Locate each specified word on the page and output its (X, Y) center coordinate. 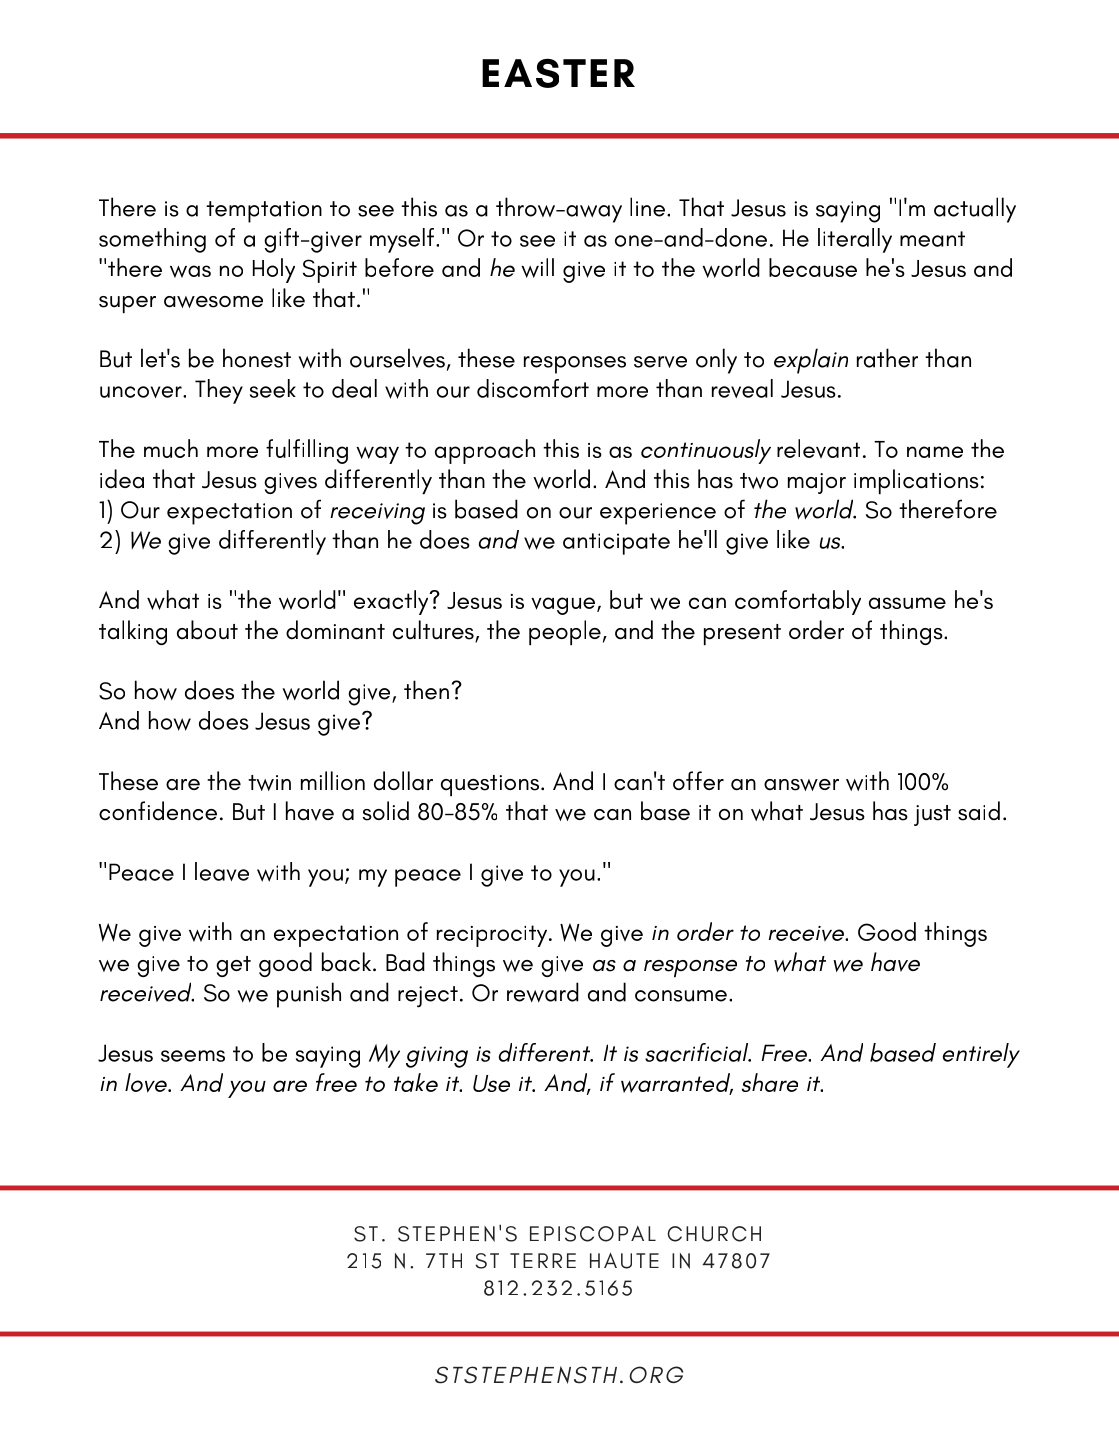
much (171, 448)
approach (485, 451)
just (932, 815)
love (147, 1083)
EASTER (558, 73)
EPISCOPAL (593, 1234)
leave (222, 871)
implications (916, 482)
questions (490, 786)
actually (975, 210)
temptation (264, 212)
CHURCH (714, 1234)
